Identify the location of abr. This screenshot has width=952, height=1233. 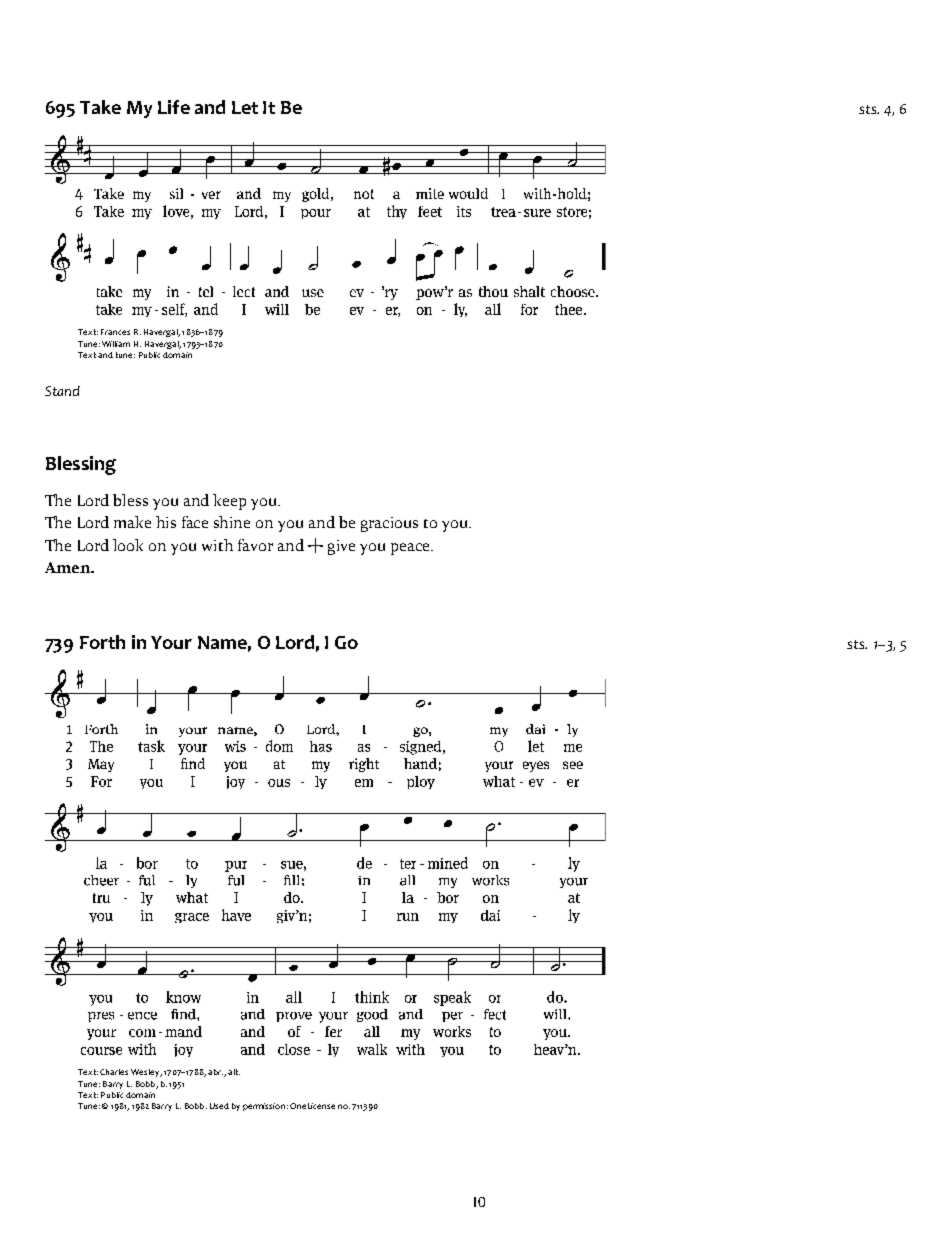
(215, 1072).
